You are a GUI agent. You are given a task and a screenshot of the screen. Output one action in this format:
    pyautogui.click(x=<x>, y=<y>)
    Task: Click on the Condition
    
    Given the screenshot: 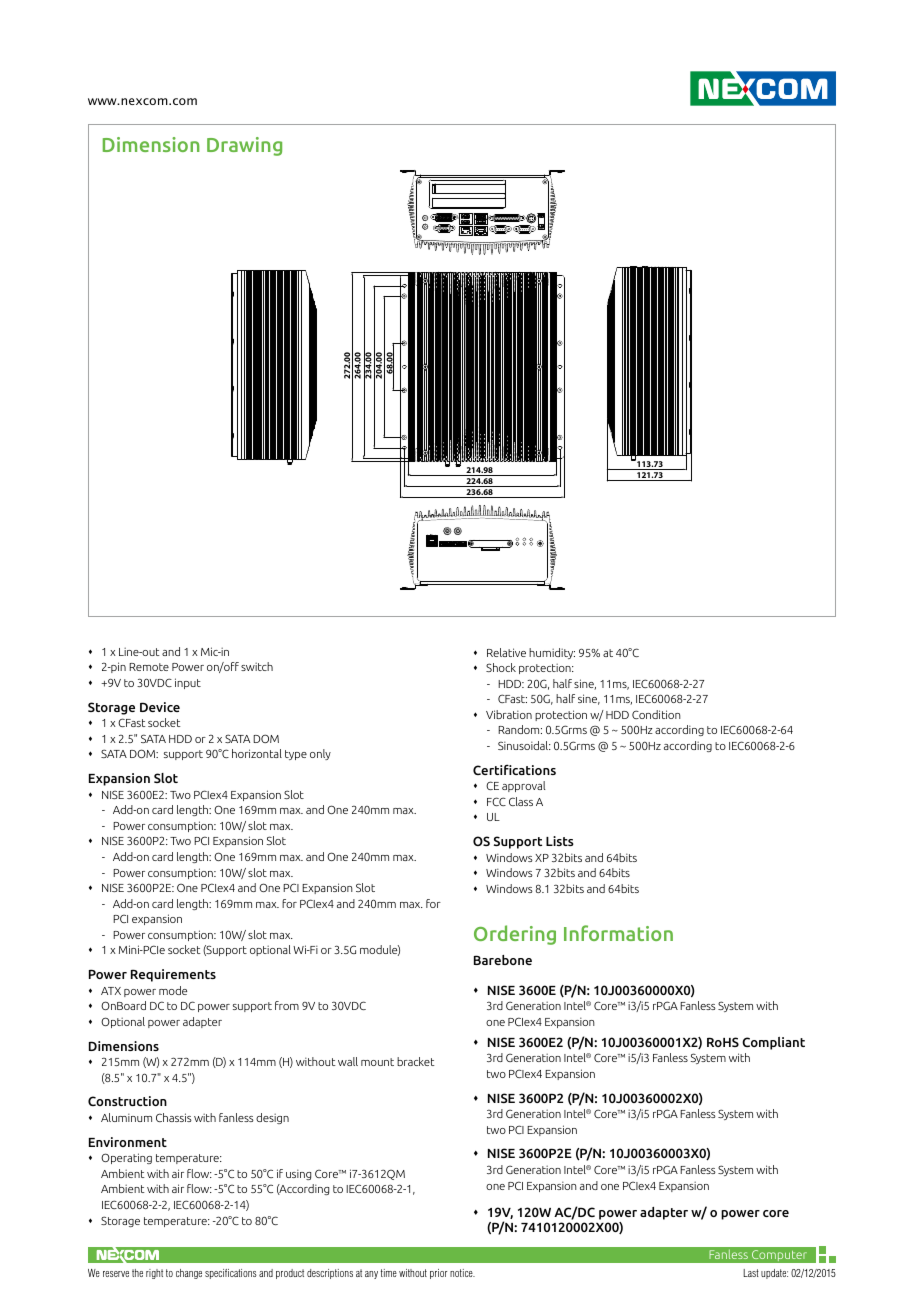 What is the action you would take?
    pyautogui.click(x=656, y=714)
